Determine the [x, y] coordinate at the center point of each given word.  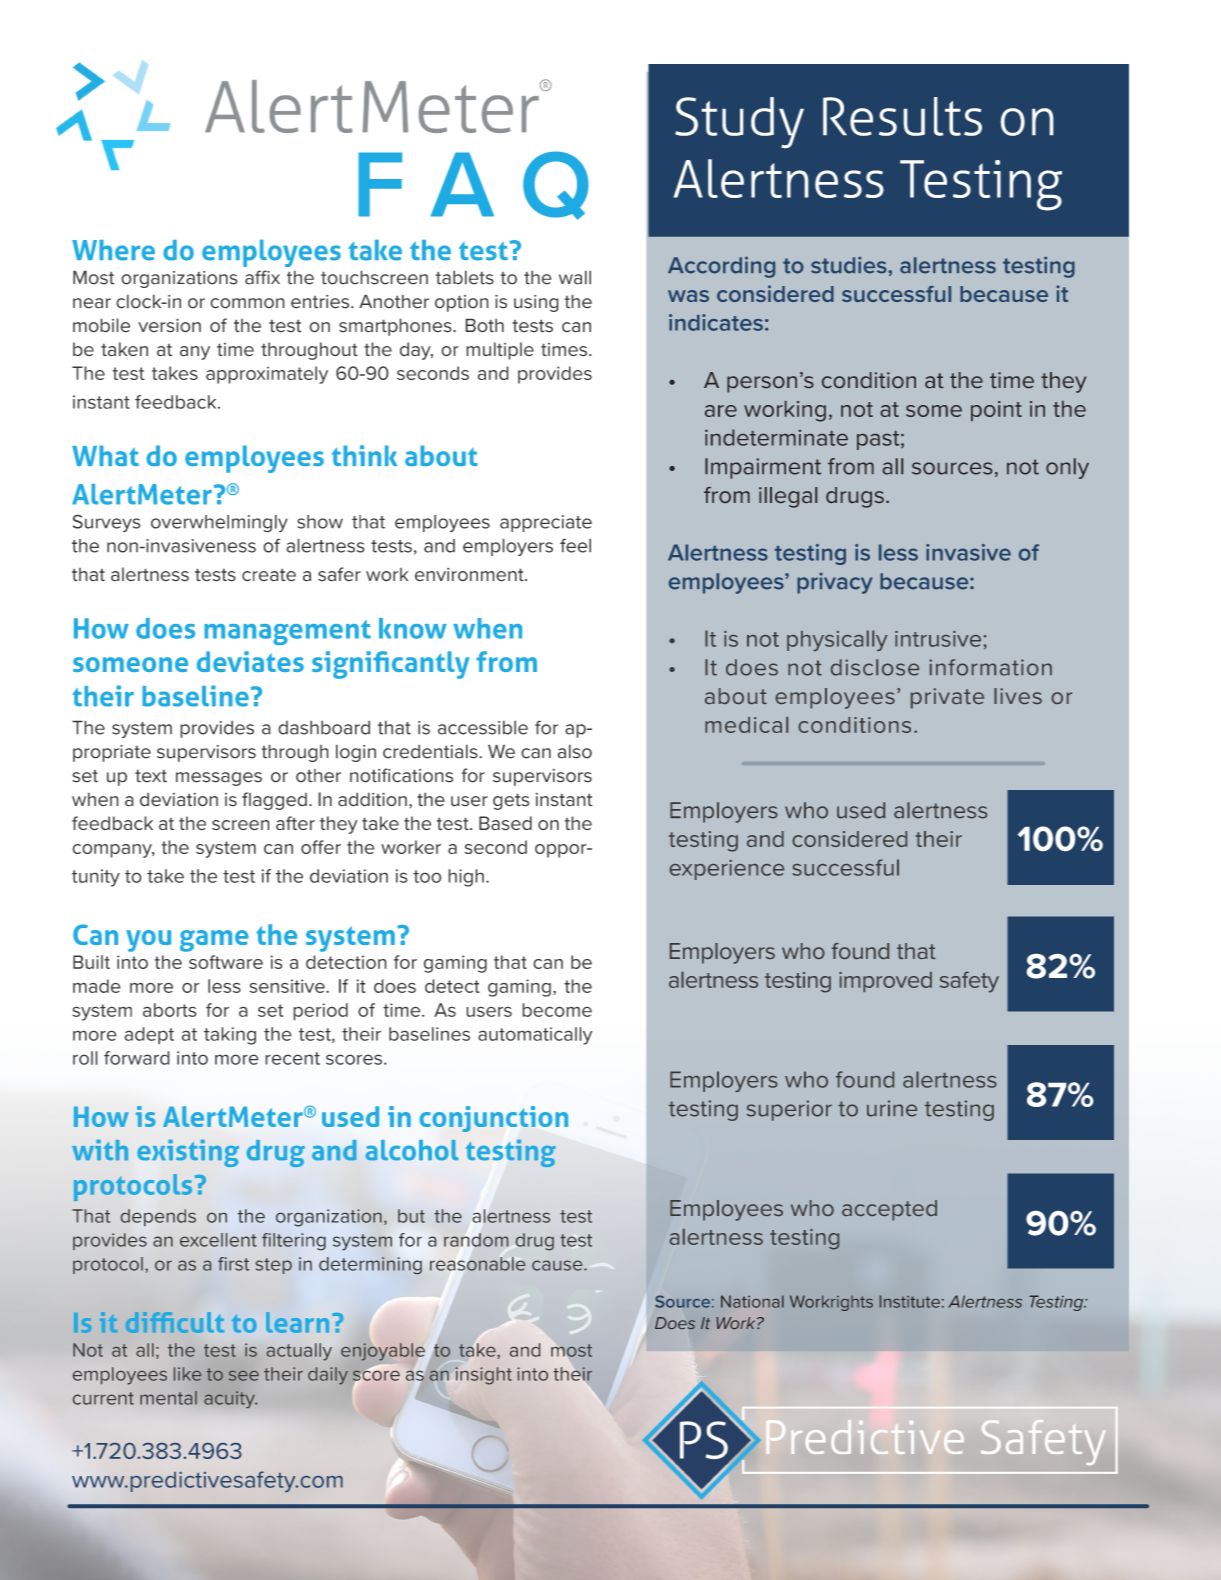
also [575, 751]
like [187, 1374]
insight [484, 1376]
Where [113, 250]
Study [739, 122]
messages [219, 779]
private [947, 698]
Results [902, 116]
